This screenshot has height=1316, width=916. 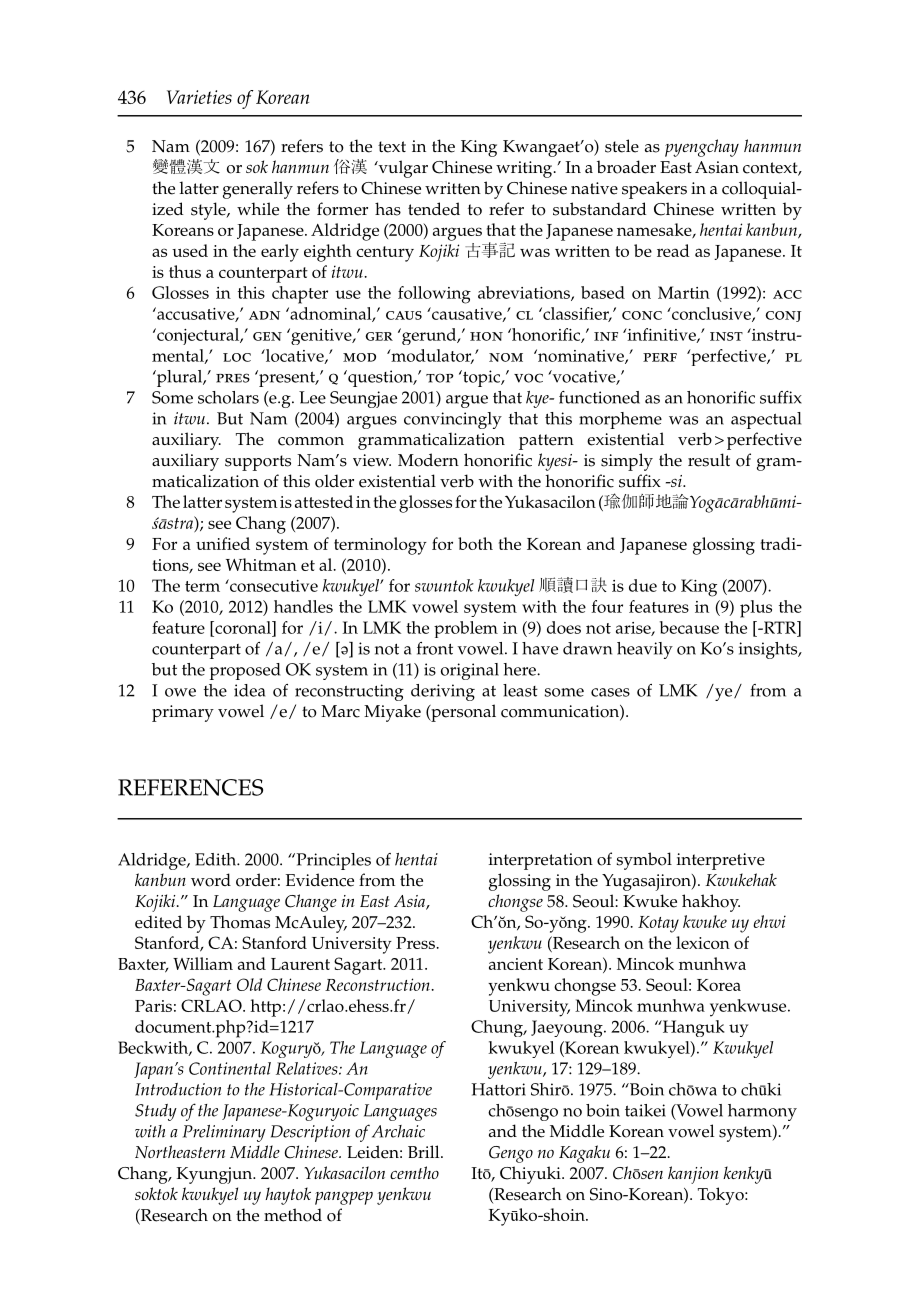 What do you see at coordinates (721, 861) in the screenshot?
I see `interpretive` at bounding box center [721, 861].
